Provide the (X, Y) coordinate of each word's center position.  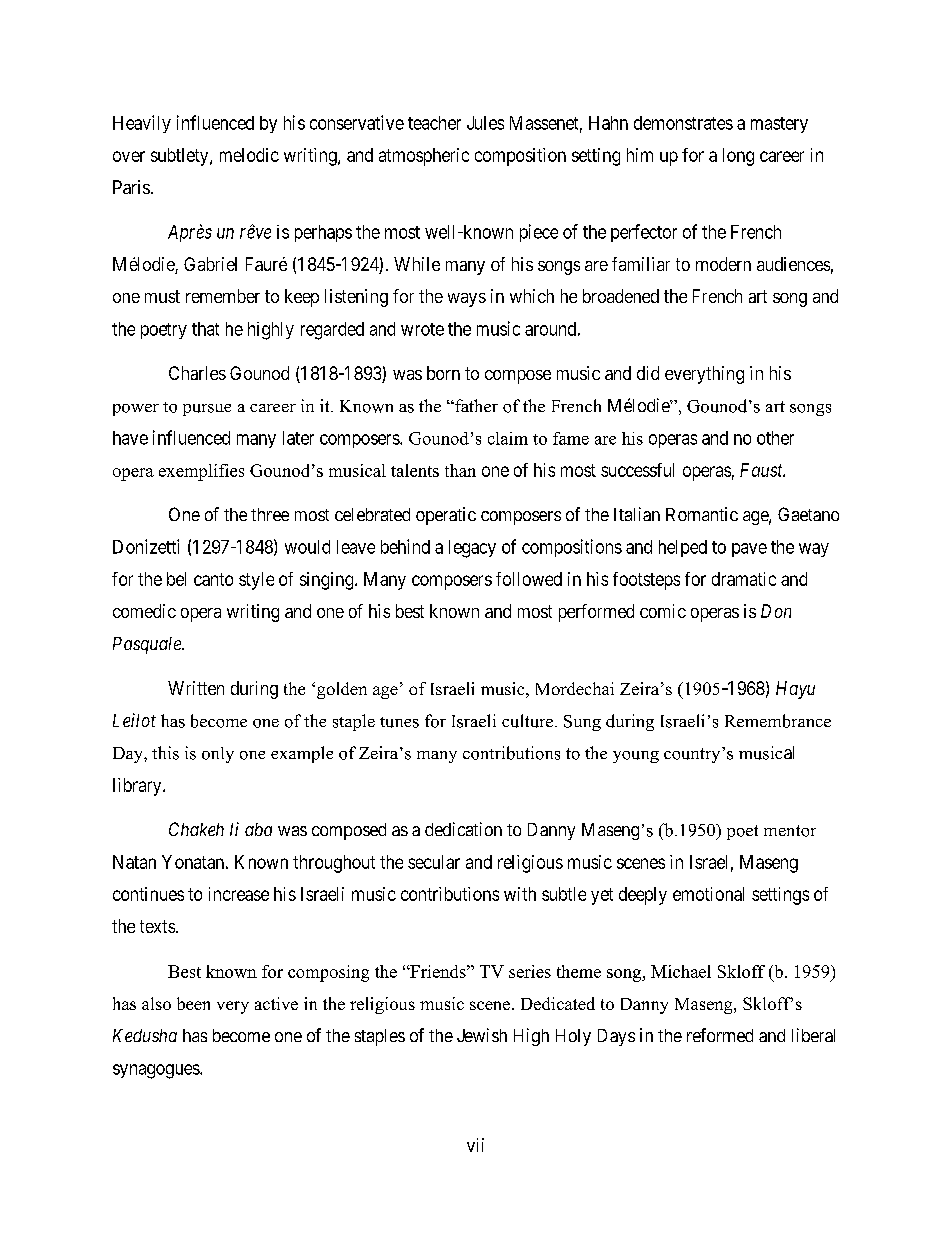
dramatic (744, 579)
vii (475, 1145)
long (738, 157)
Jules (485, 123)
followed (529, 579)
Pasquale (148, 645)
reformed (720, 1035)
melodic (249, 155)
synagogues (157, 1071)
